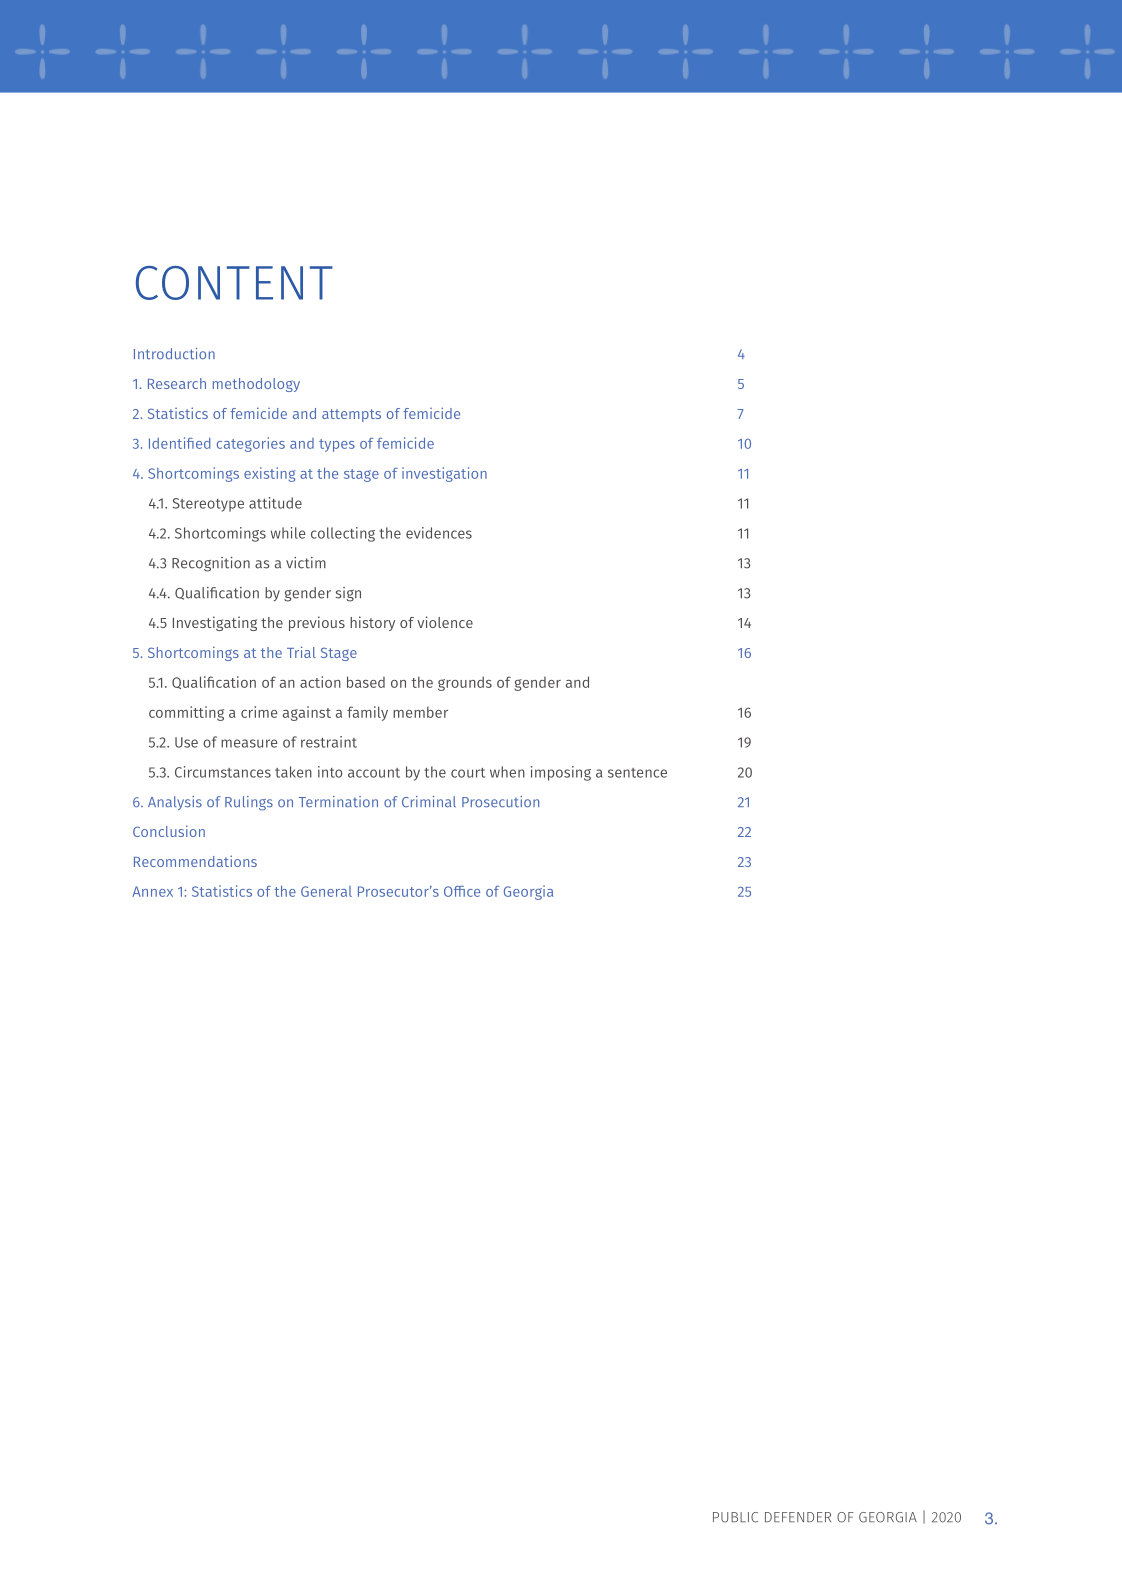 Image resolution: width=1122 pixels, height=1593 pixels. Describe the element at coordinates (507, 772) in the screenshot. I see `when` at that location.
